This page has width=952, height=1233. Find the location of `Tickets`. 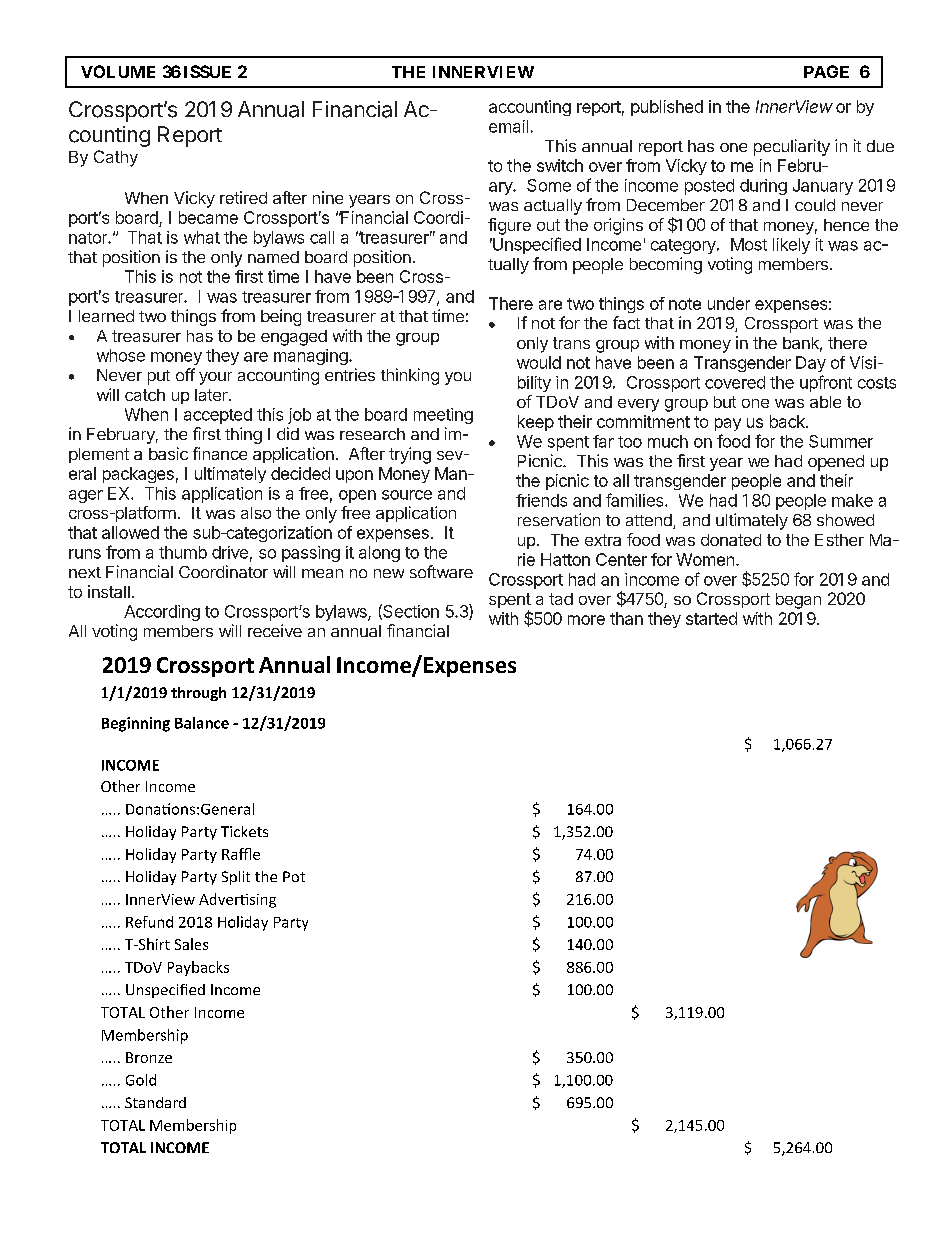

Tickets is located at coordinates (244, 831).
